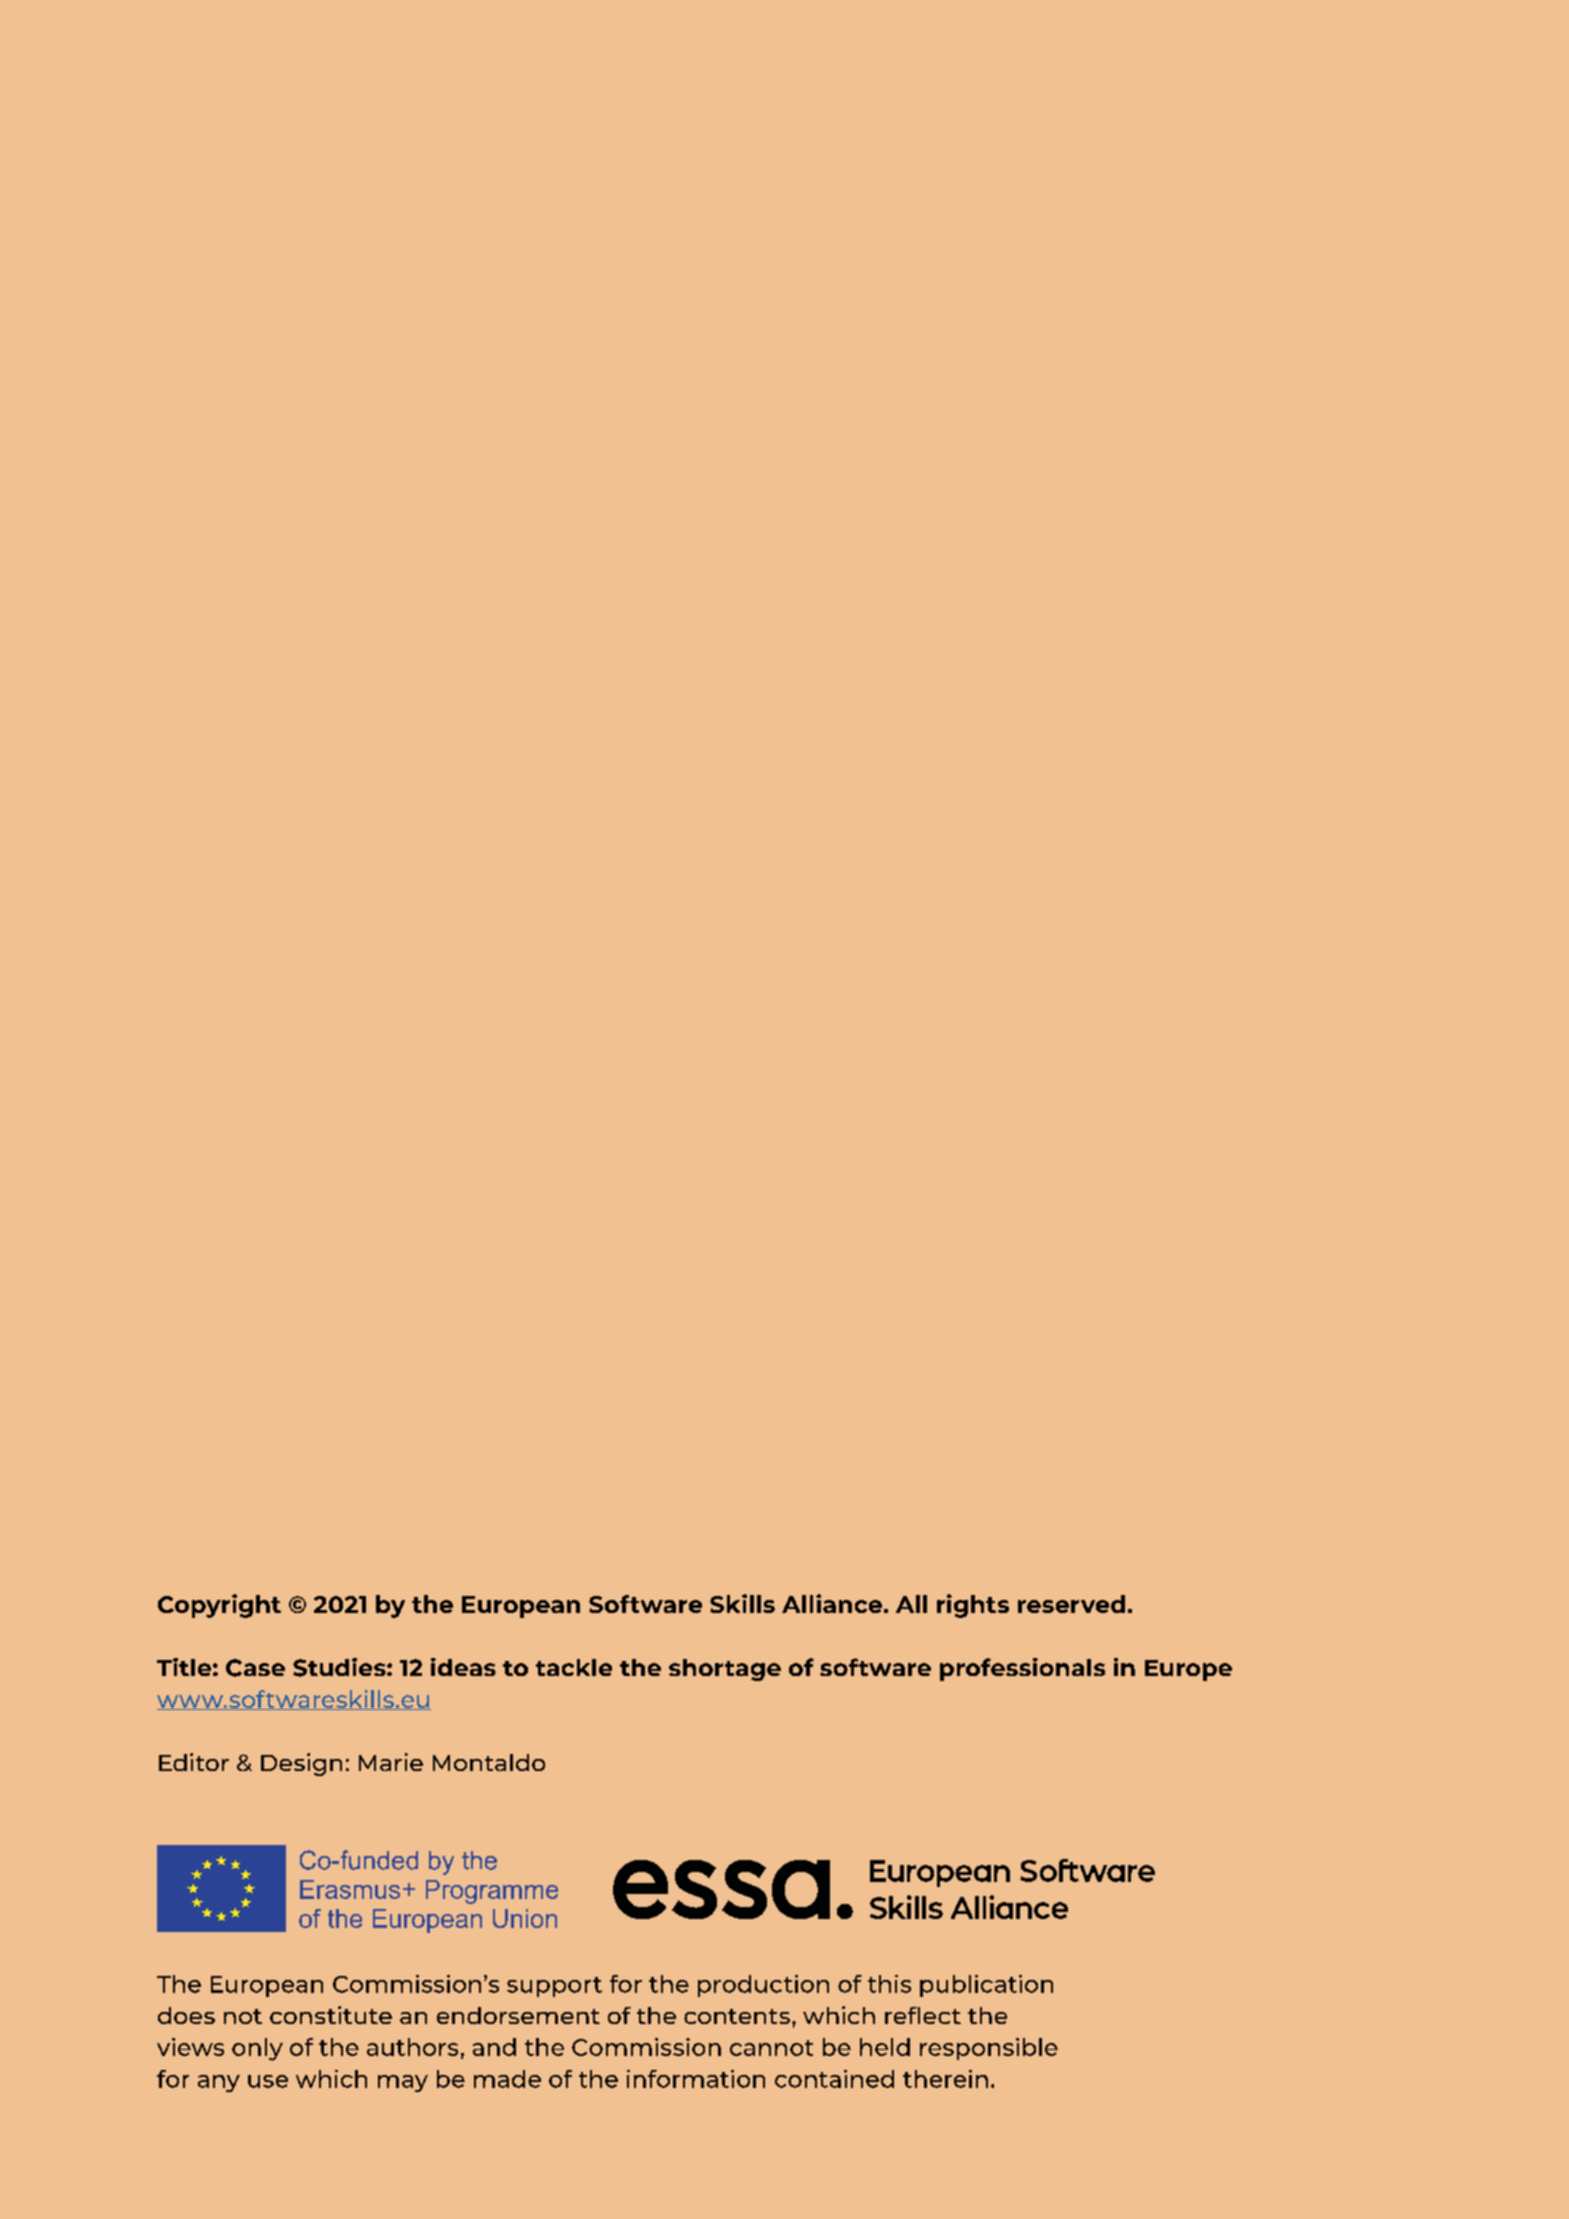  Describe the element at coordinates (194, 1762) in the screenshot. I see `Editor` at that location.
